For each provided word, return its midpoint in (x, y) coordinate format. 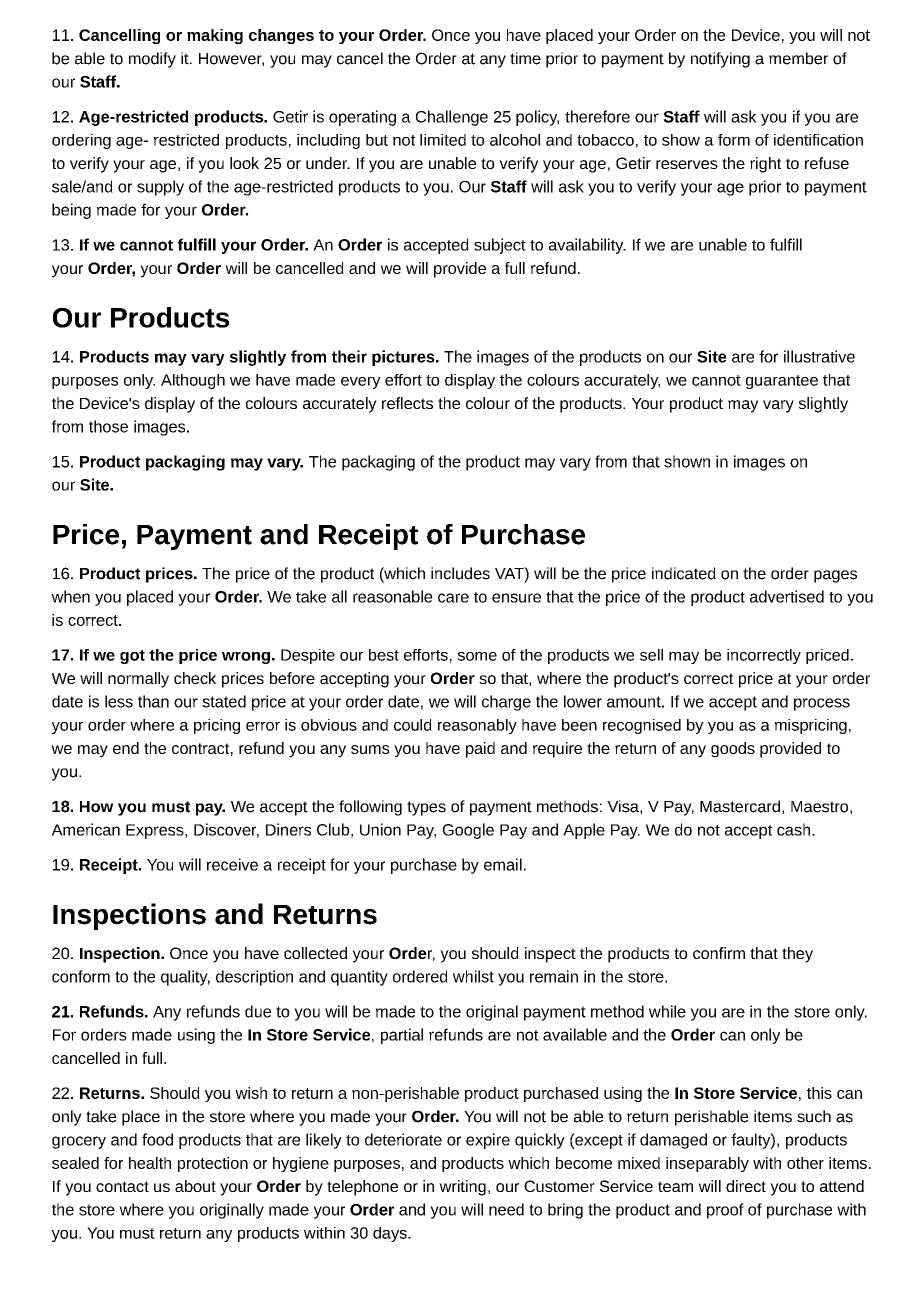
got (132, 657)
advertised (787, 596)
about (195, 1186)
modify (152, 60)
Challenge (452, 118)
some (477, 656)
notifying (720, 60)
